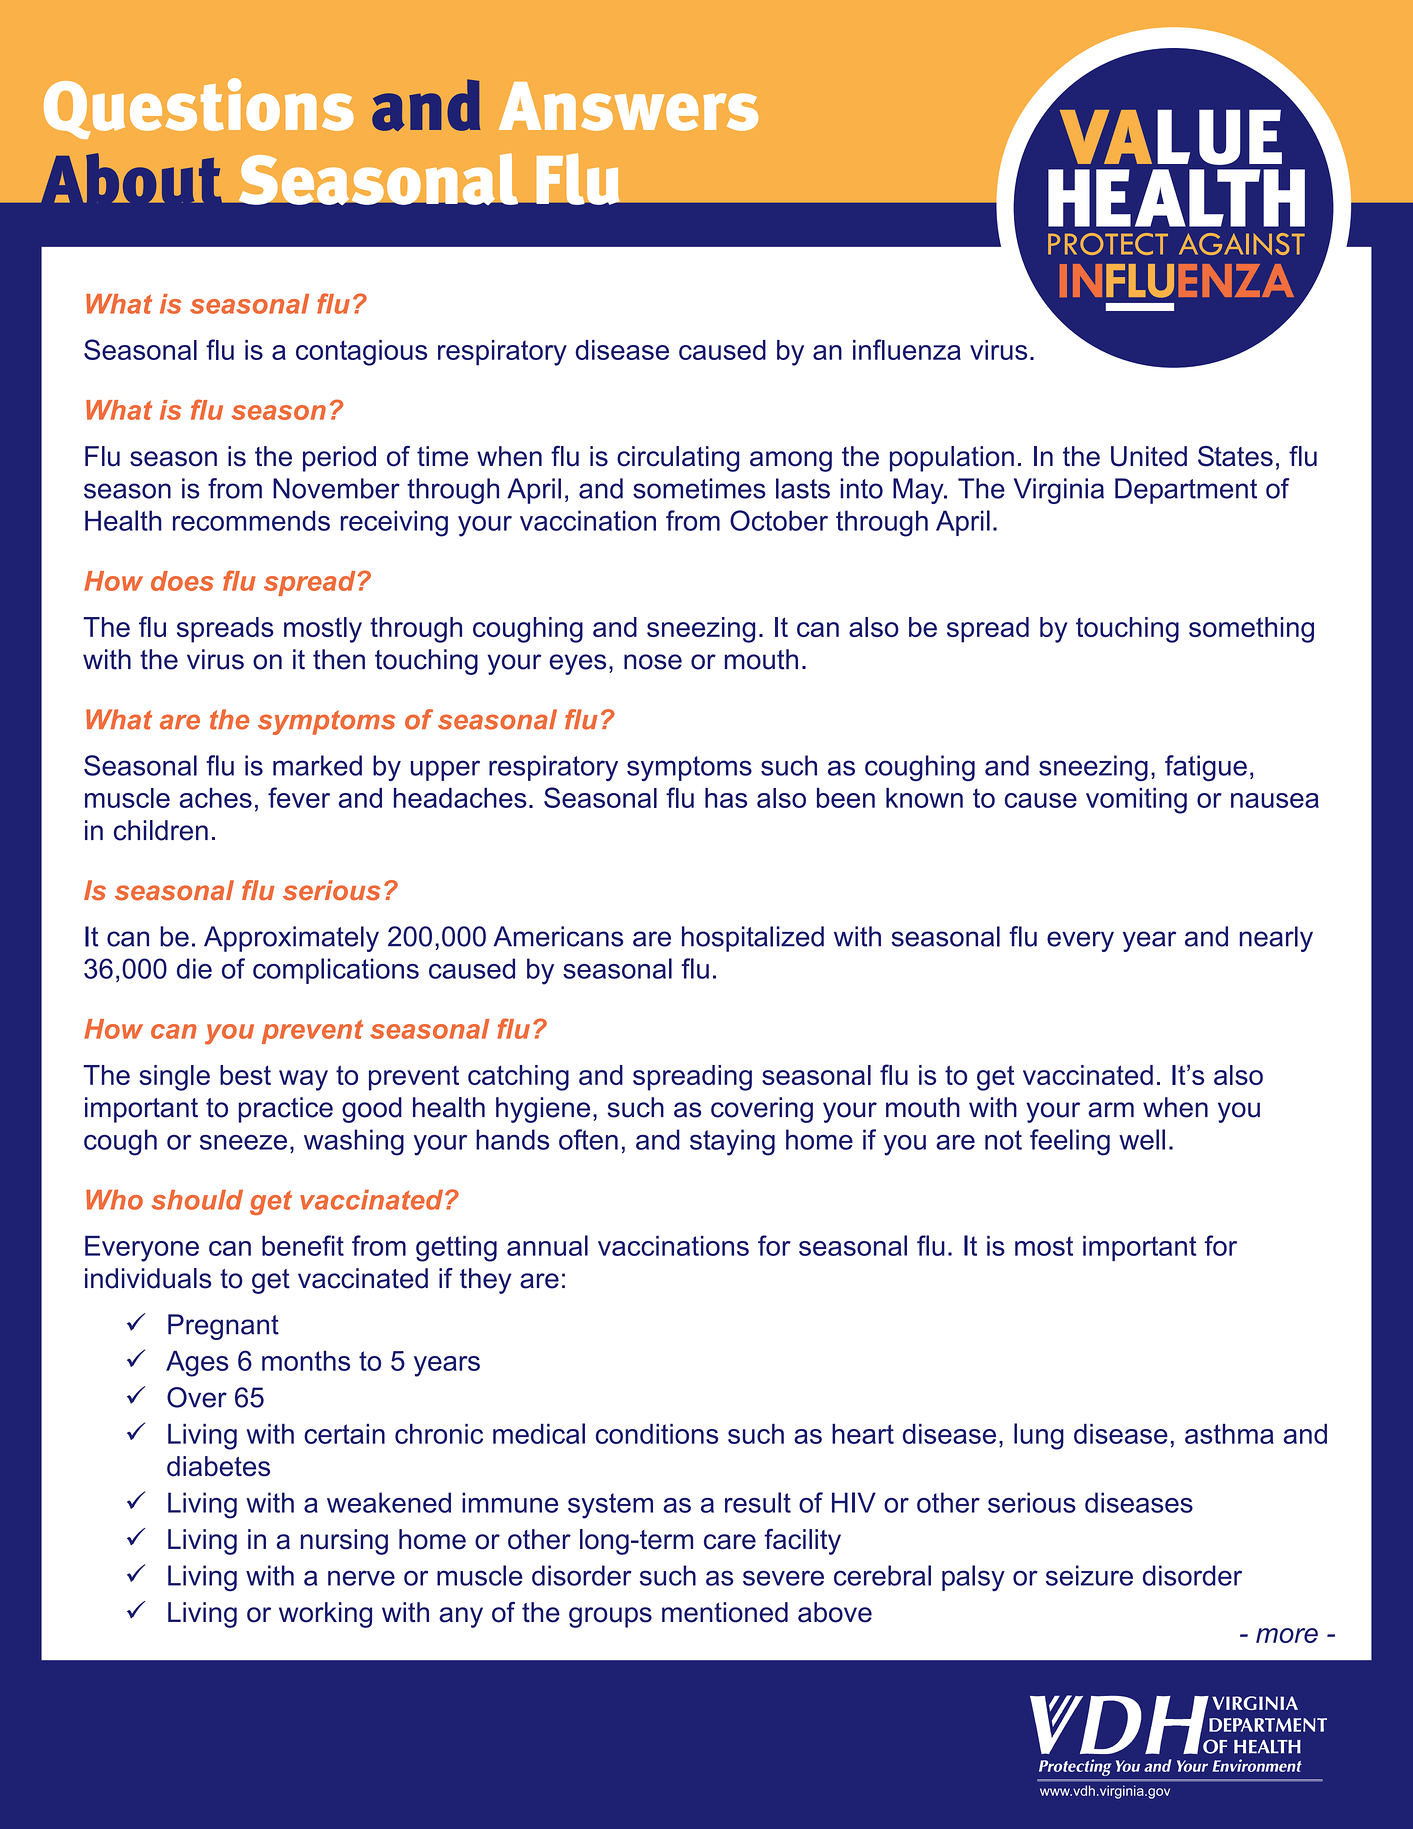  I want to click on working, so click(325, 1615).
